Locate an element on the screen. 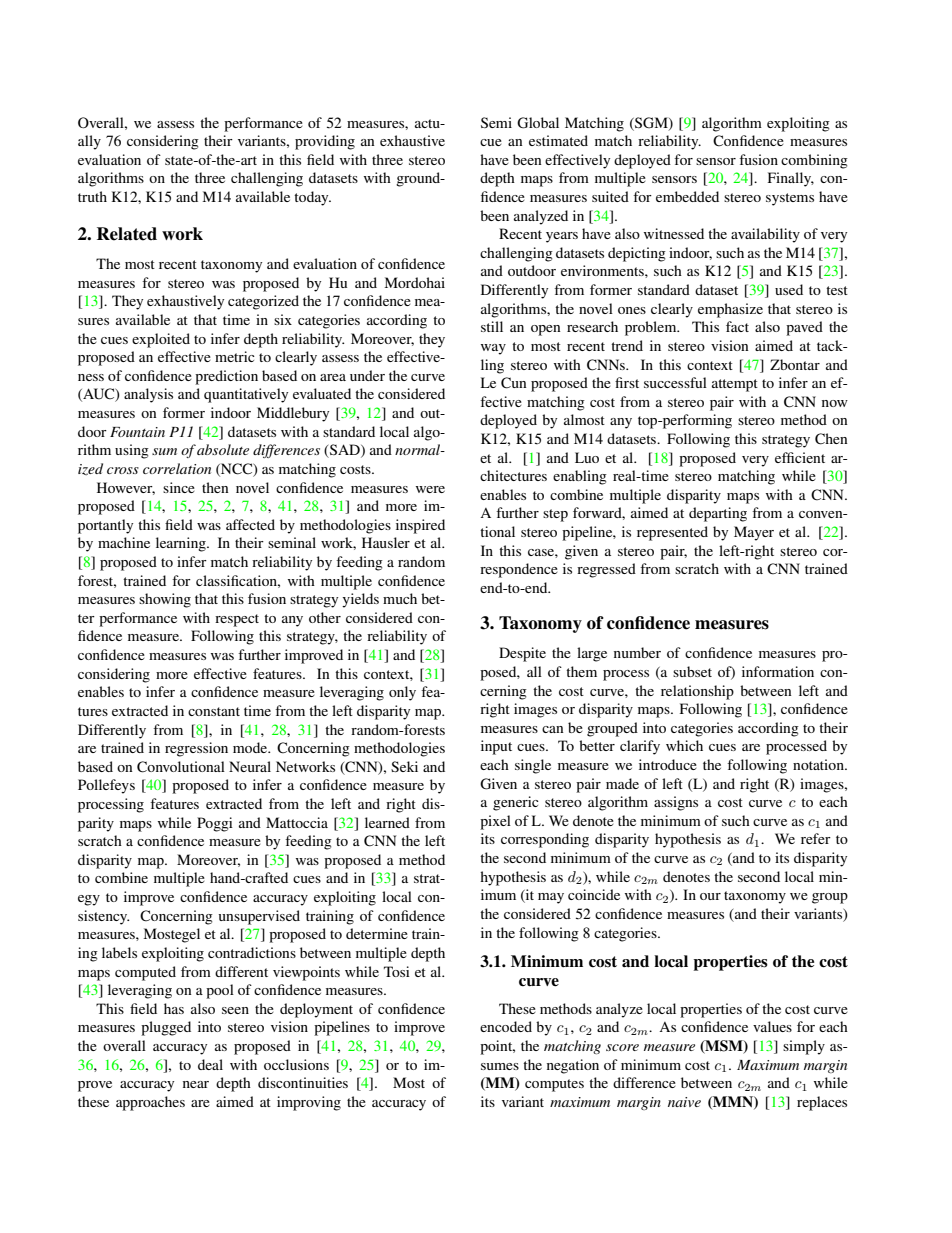 This screenshot has height=1233, width=952. efficient is located at coordinates (800, 457).
